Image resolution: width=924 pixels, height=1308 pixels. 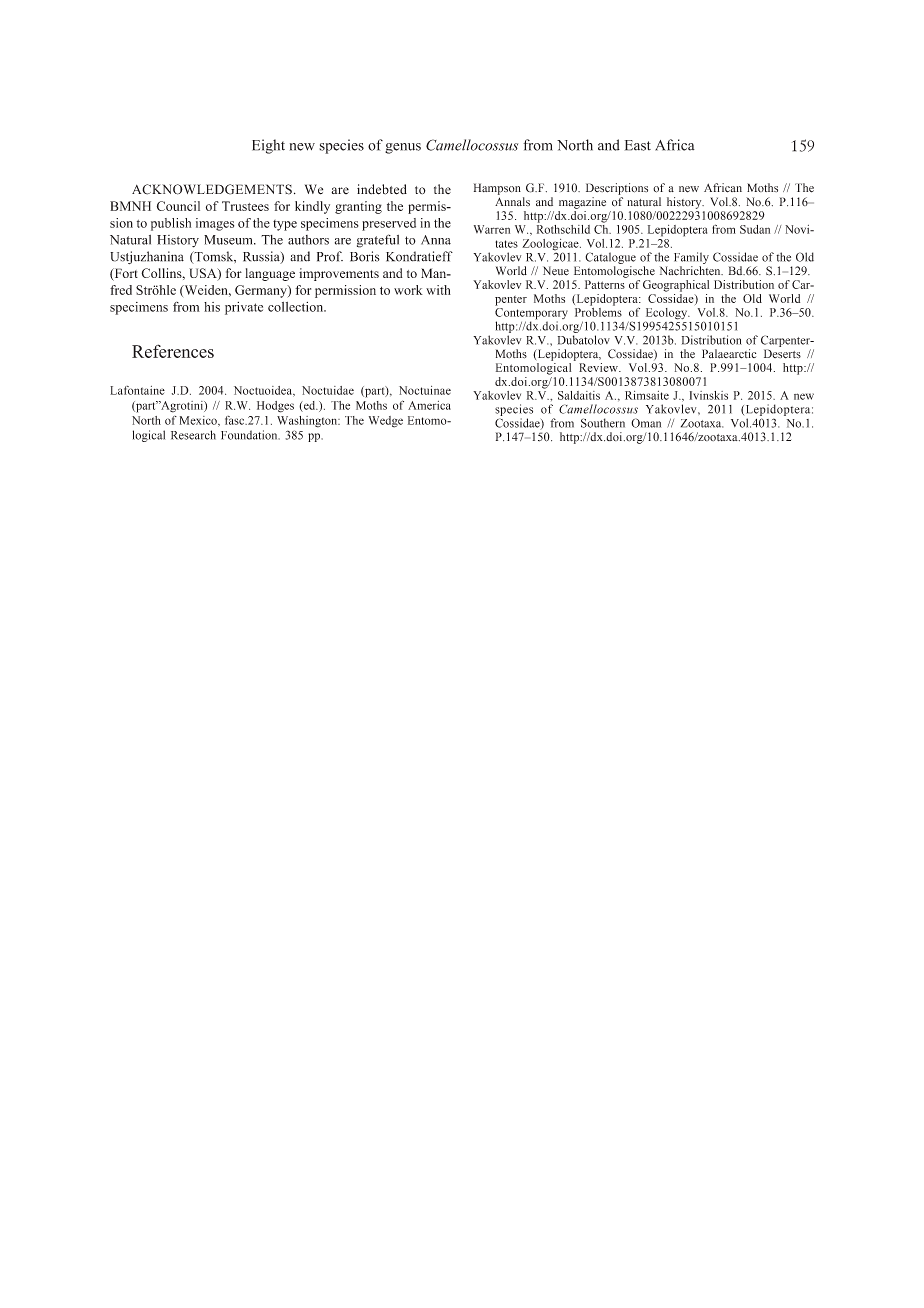 What do you see at coordinates (691, 258) in the screenshot?
I see `Family` at bounding box center [691, 258].
